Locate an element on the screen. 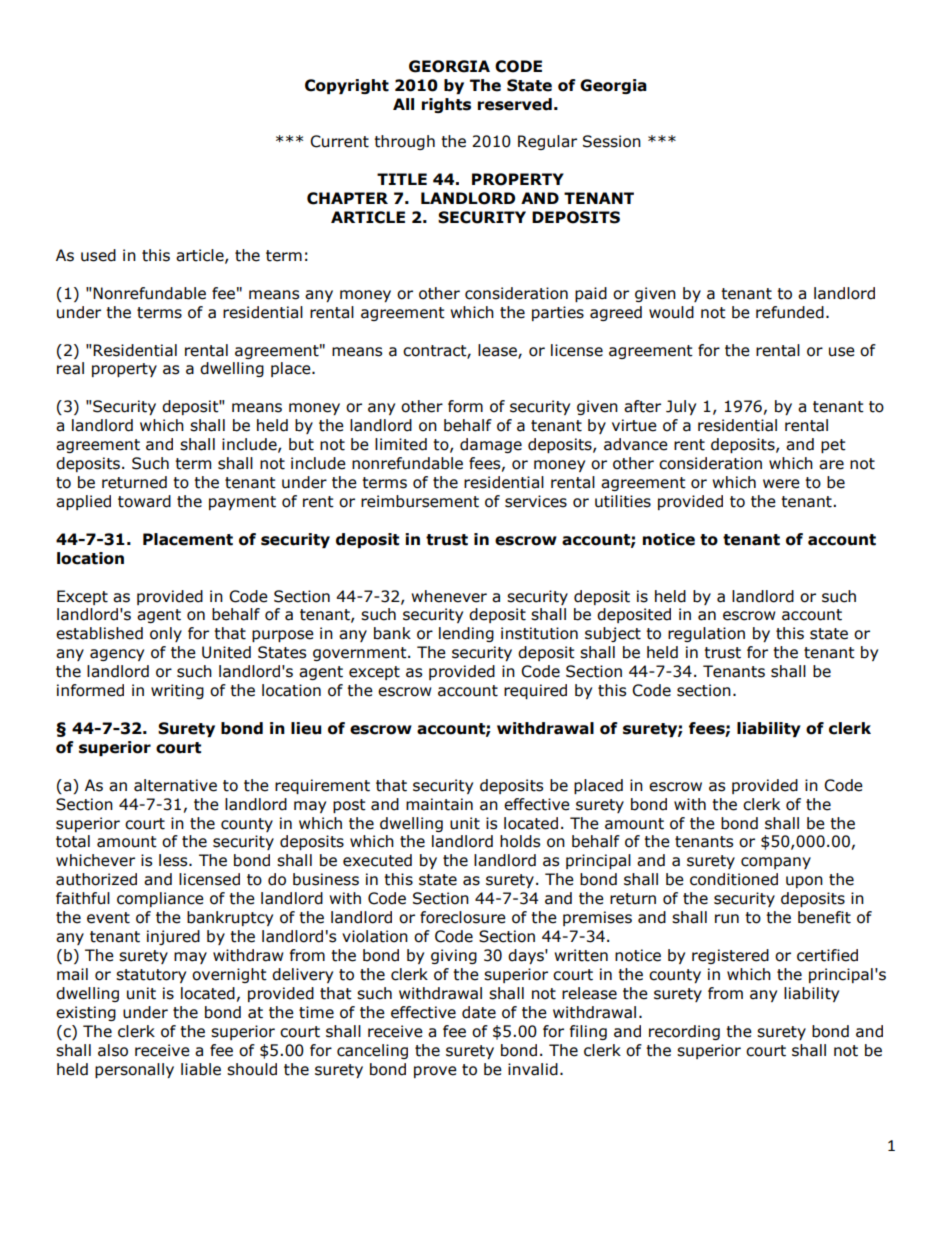 This screenshot has width=952, height=1233. writing is located at coordinates (177, 691).
